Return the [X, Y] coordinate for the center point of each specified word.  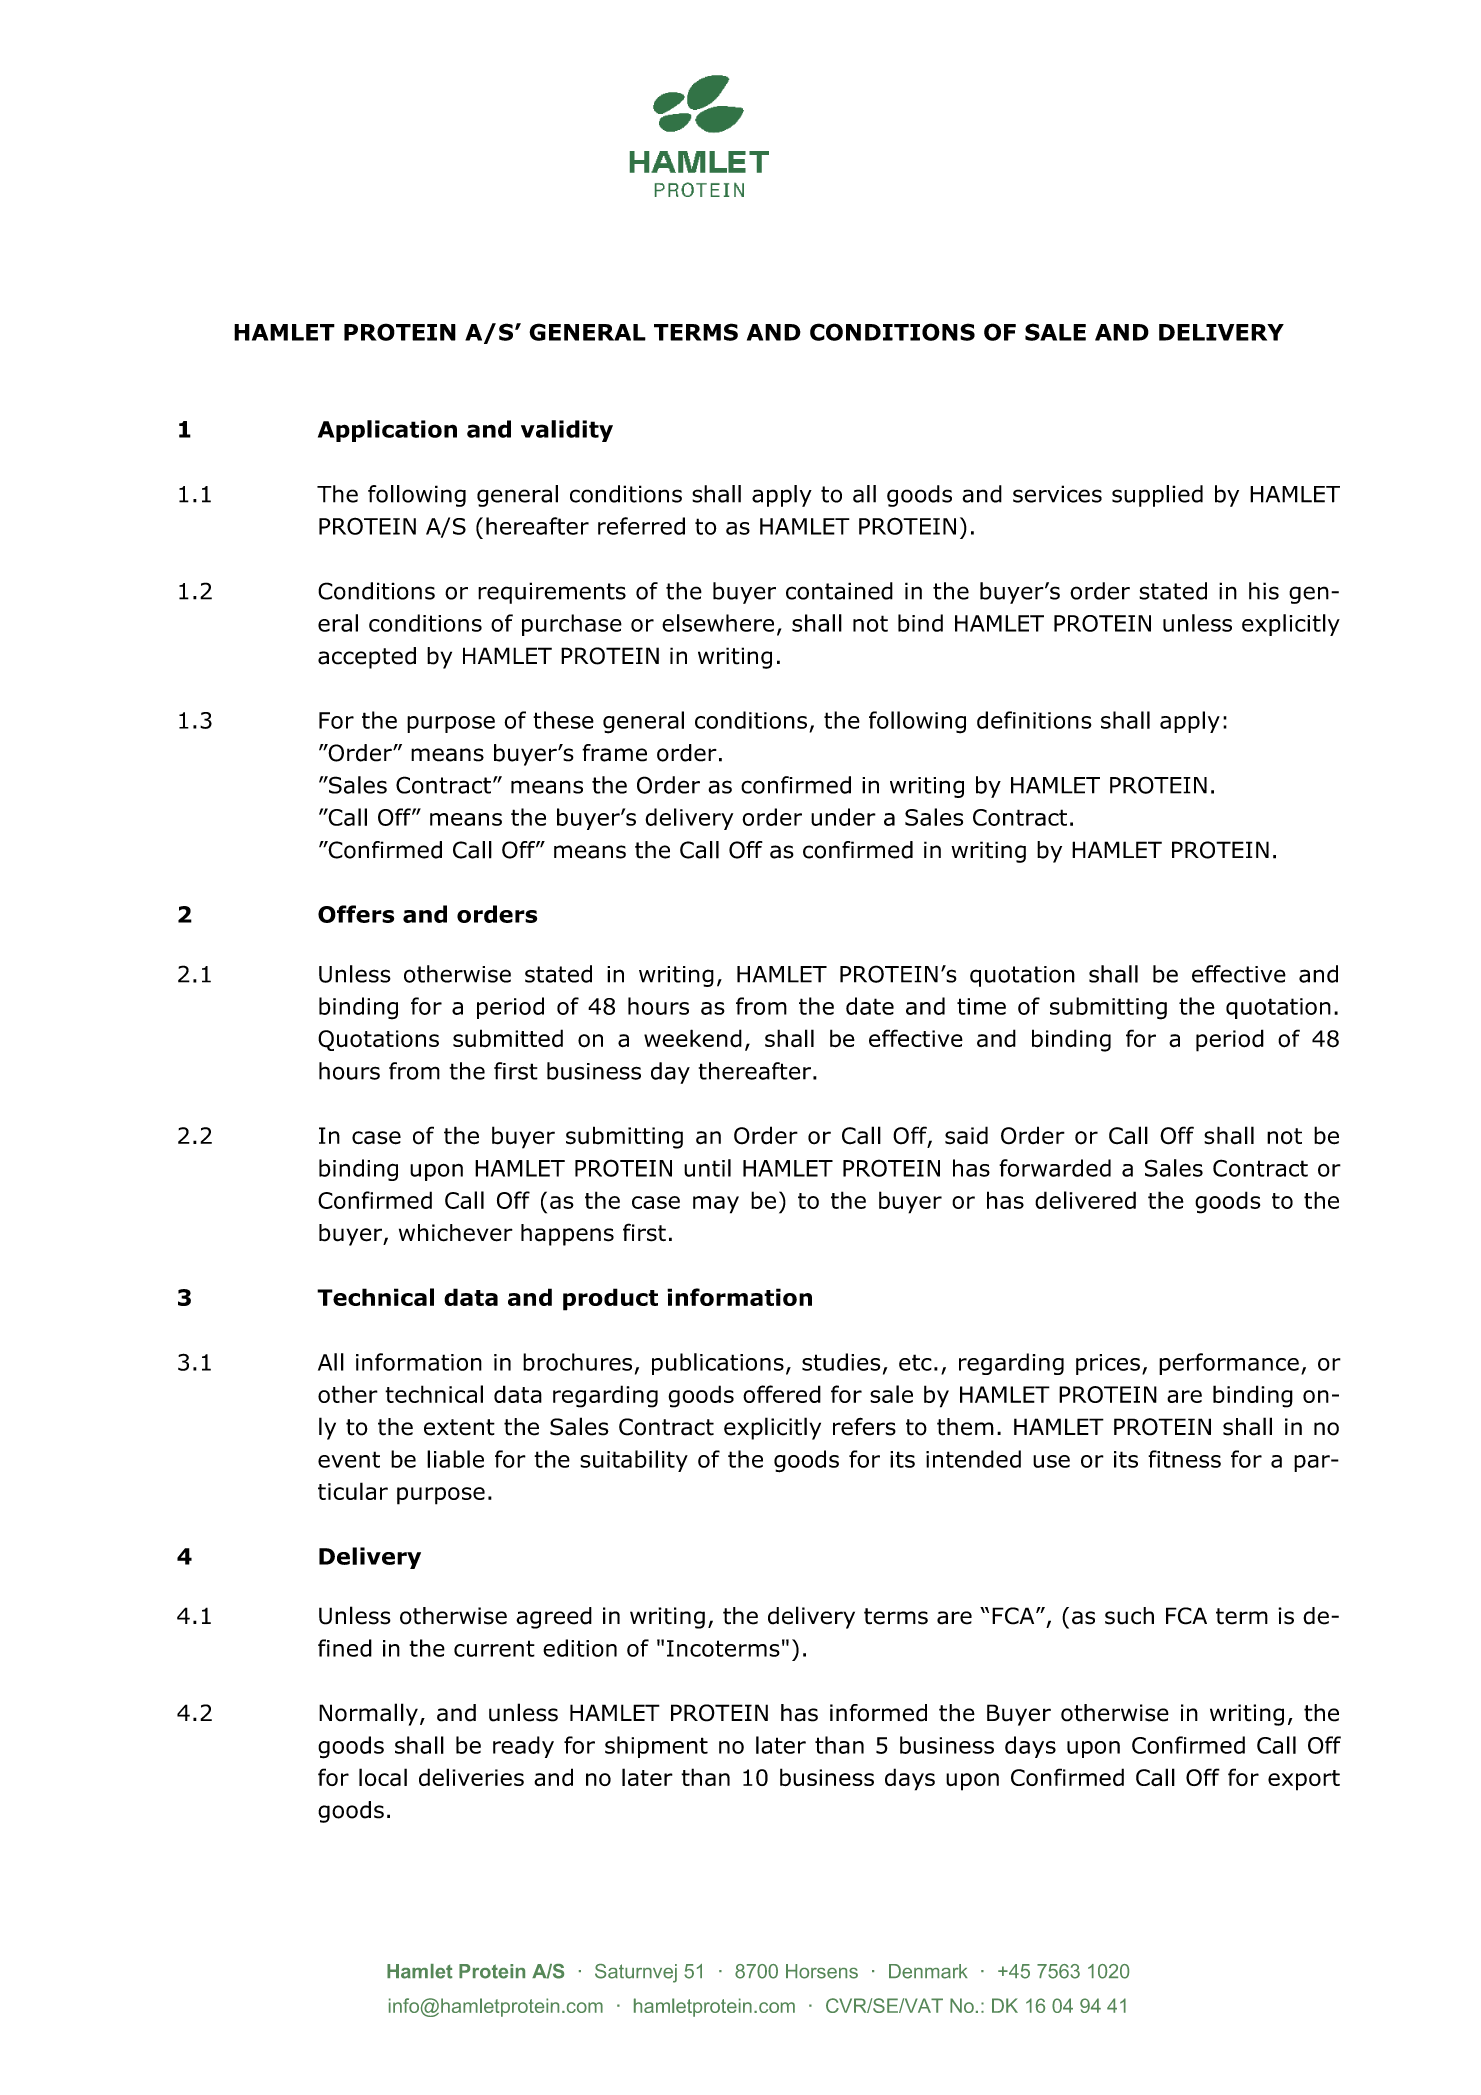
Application [387, 431]
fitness [1184, 1459]
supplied [1157, 496]
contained [839, 591]
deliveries [471, 1777]
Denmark [928, 1971]
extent [459, 1427]
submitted [508, 1038]
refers [864, 1426]
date [870, 1006]
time [981, 1006]
